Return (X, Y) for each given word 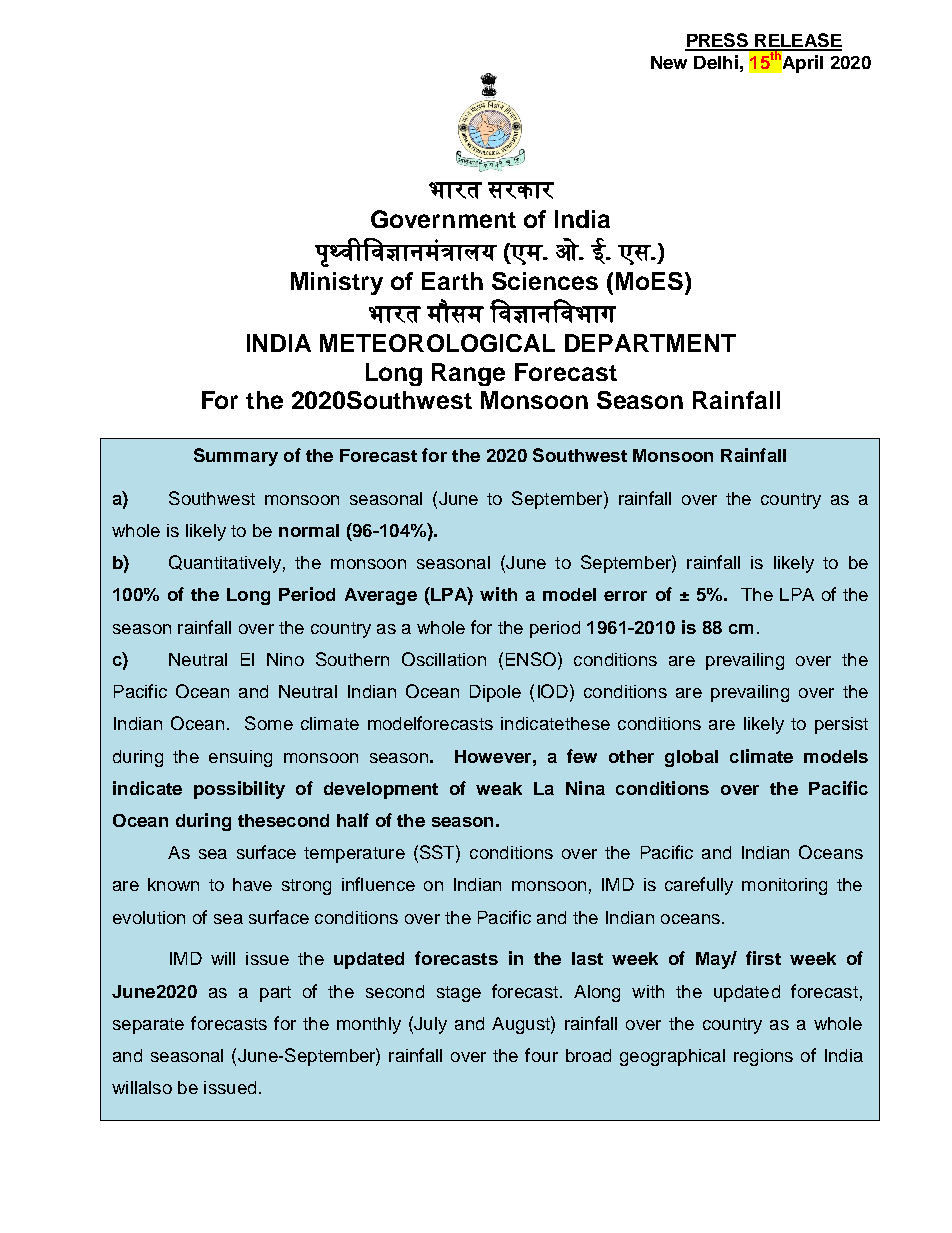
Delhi (716, 62)
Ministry (337, 283)
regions (763, 1057)
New (669, 62)
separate (148, 1026)
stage (459, 994)
